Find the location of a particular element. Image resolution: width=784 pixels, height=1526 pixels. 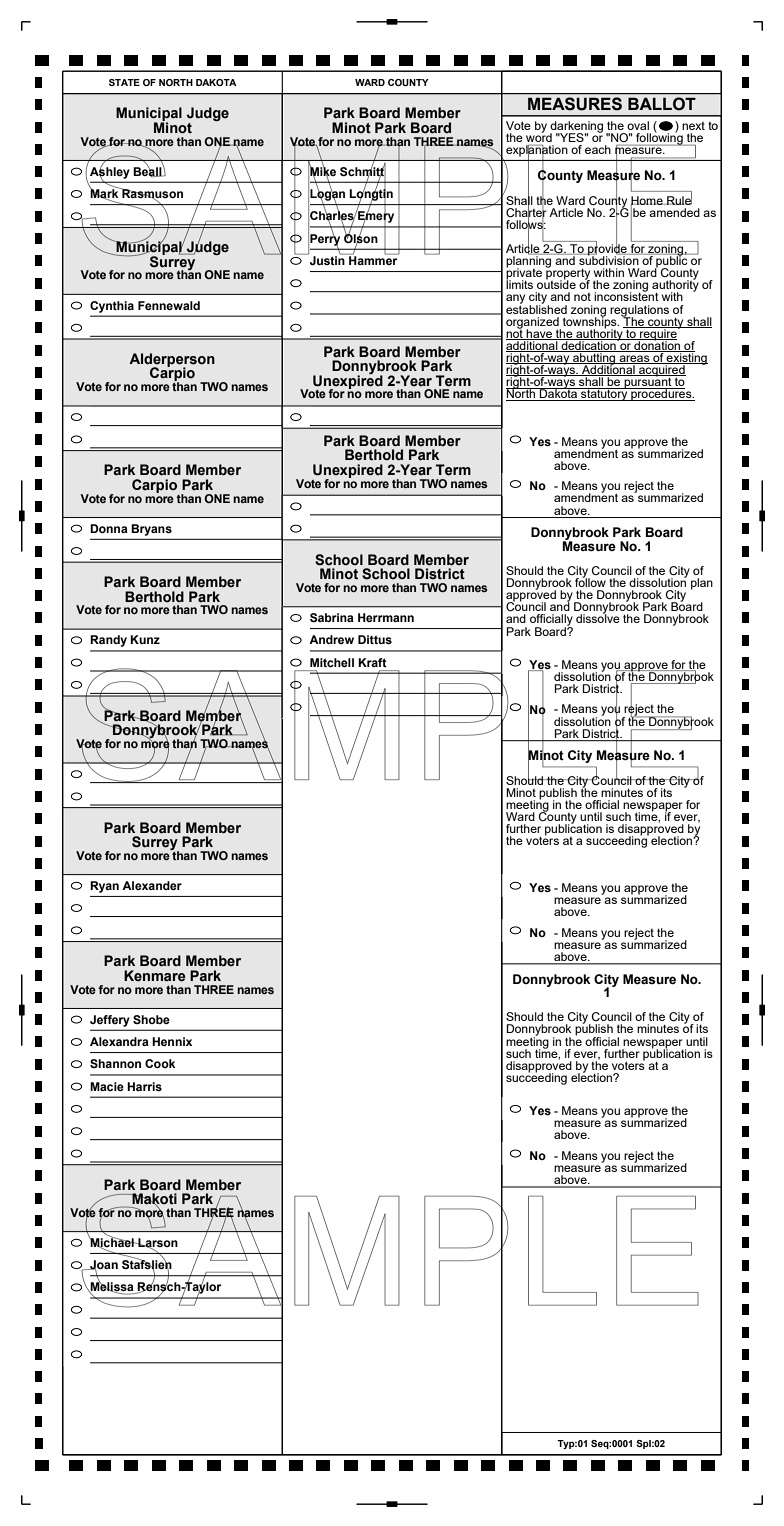

Schmitt is located at coordinates (363, 171).
